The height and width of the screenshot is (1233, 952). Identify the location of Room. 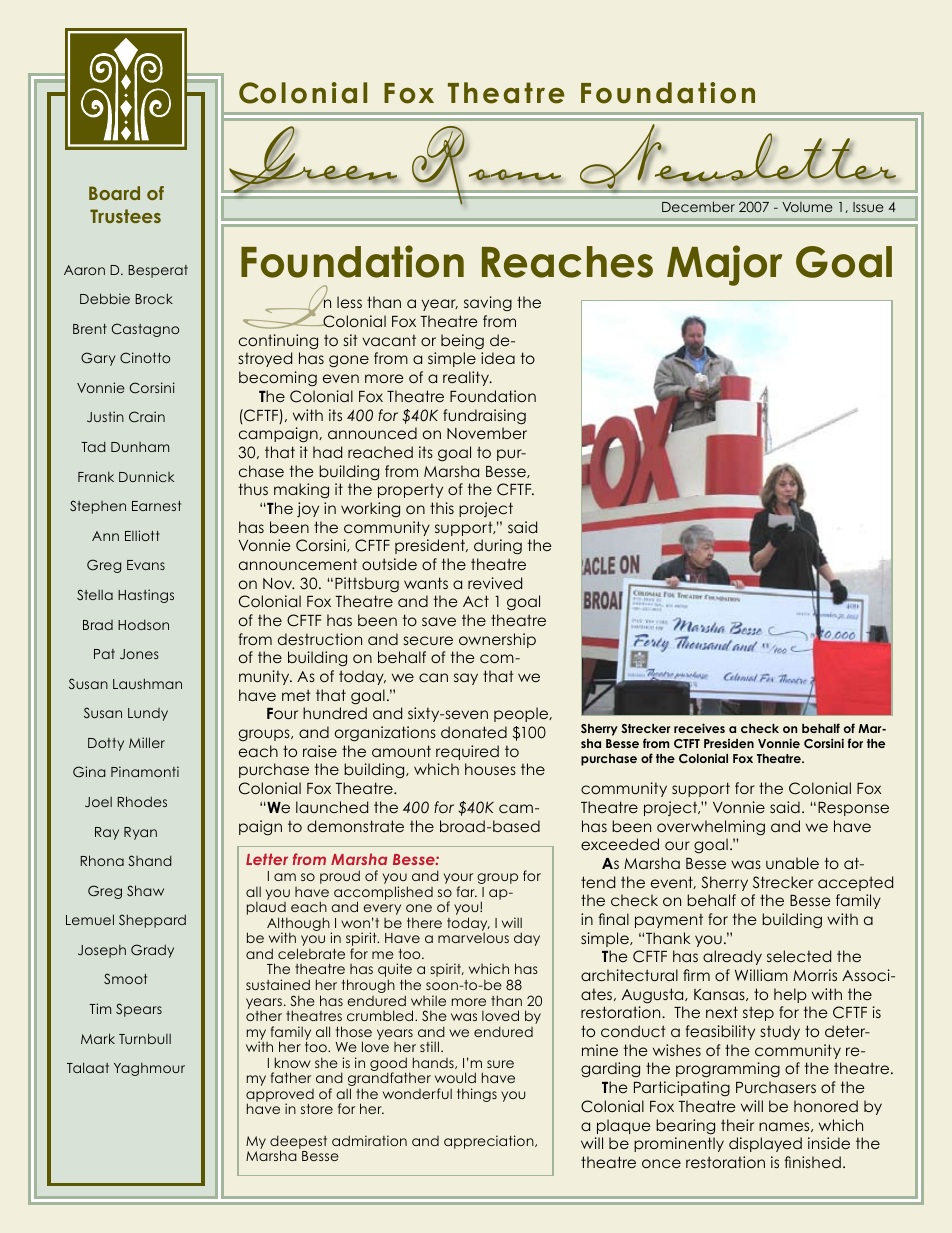
(487, 165).
